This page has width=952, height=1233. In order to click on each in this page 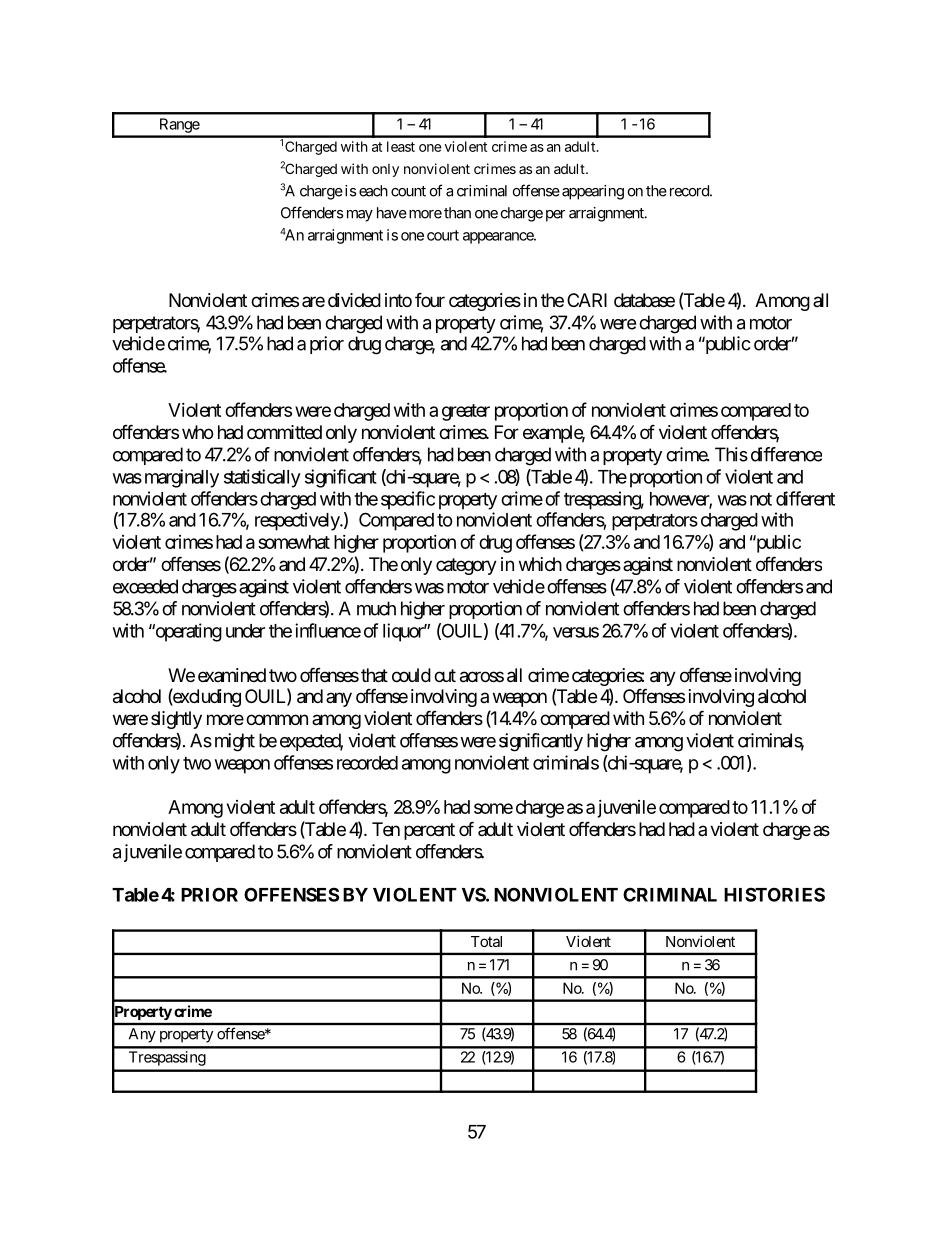, I will do `click(373, 191)`.
